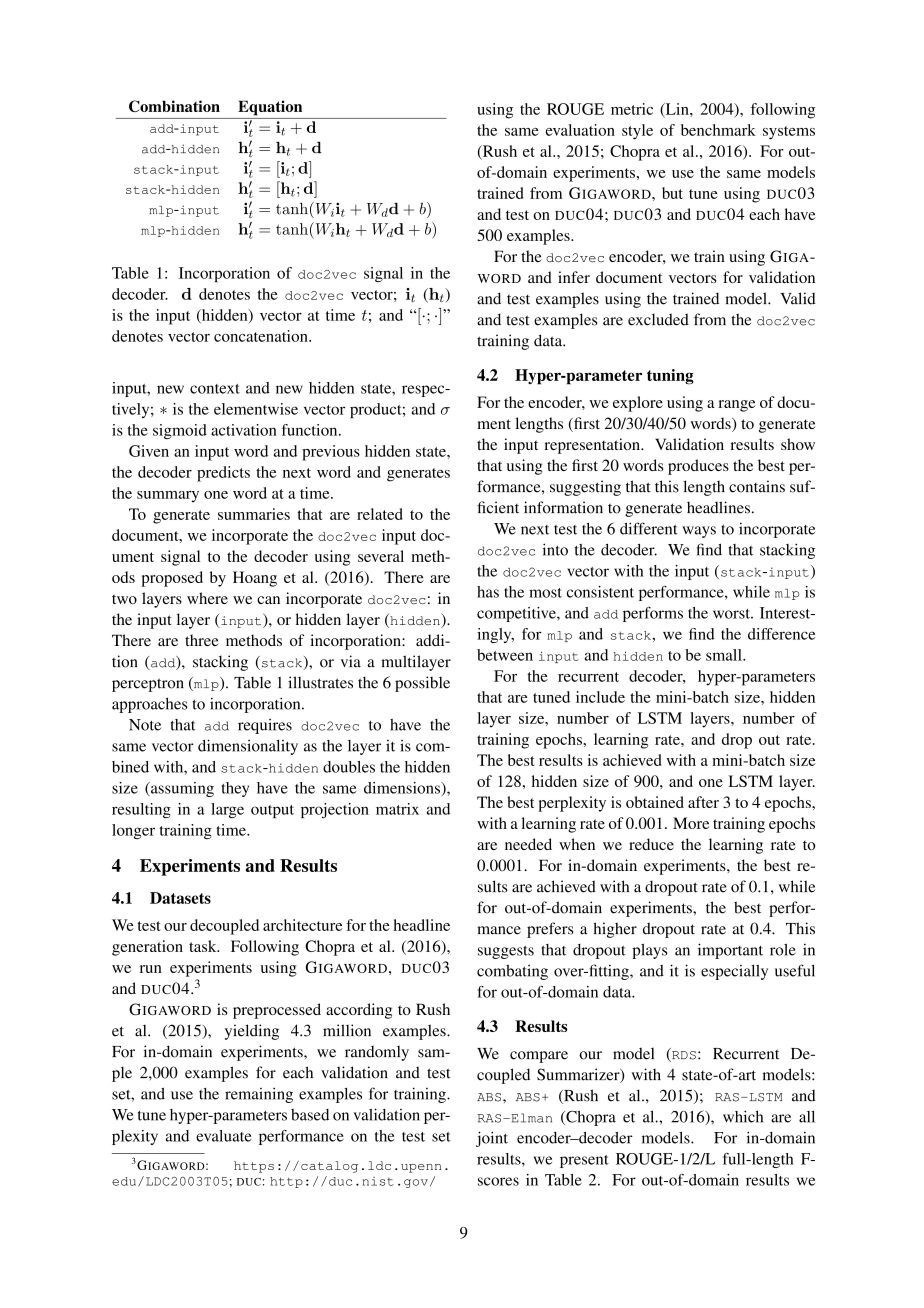  What do you see at coordinates (732, 614) in the page?
I see `worst` at bounding box center [732, 614].
